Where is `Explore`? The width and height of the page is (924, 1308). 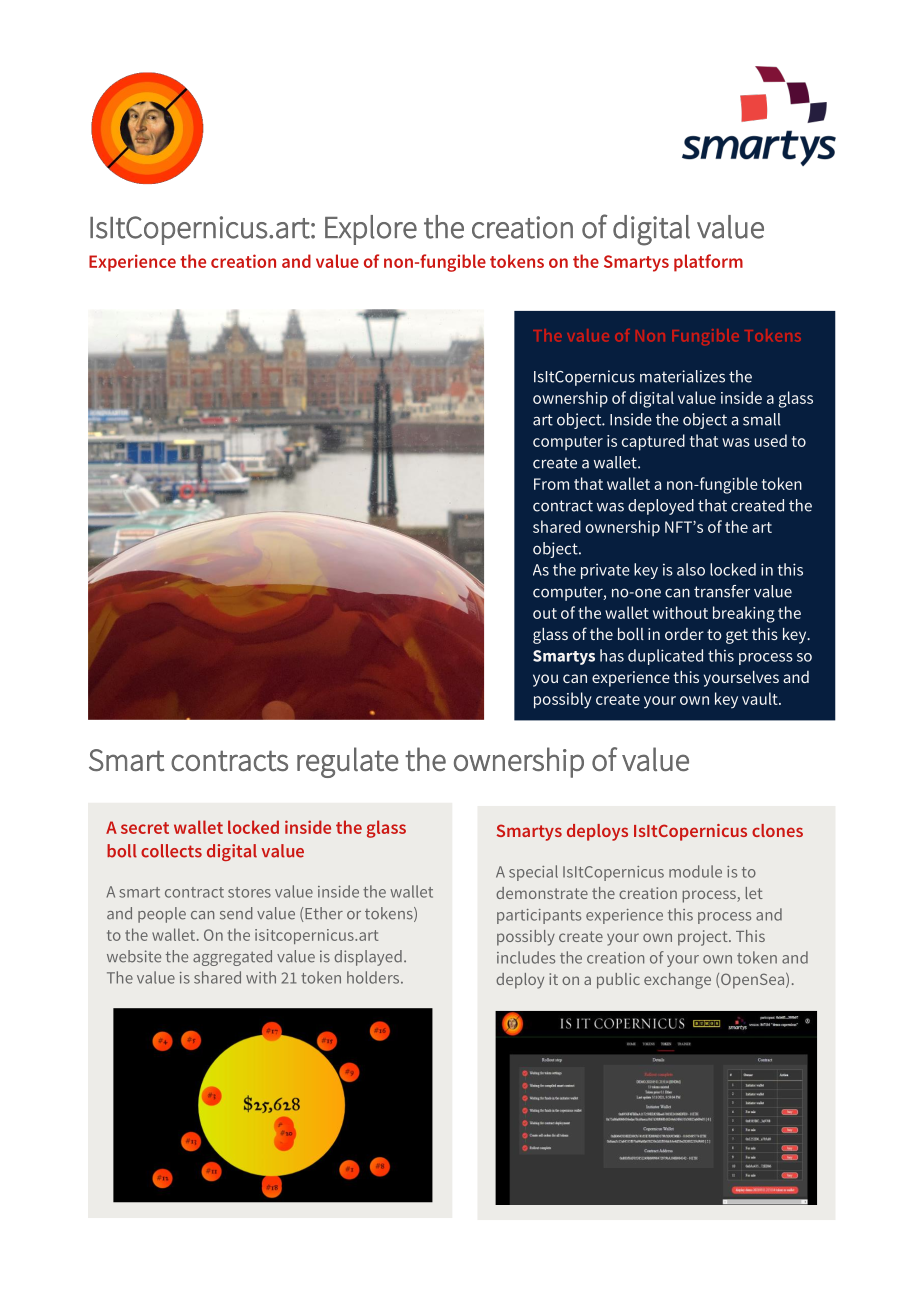 Explore is located at coordinates (371, 230).
